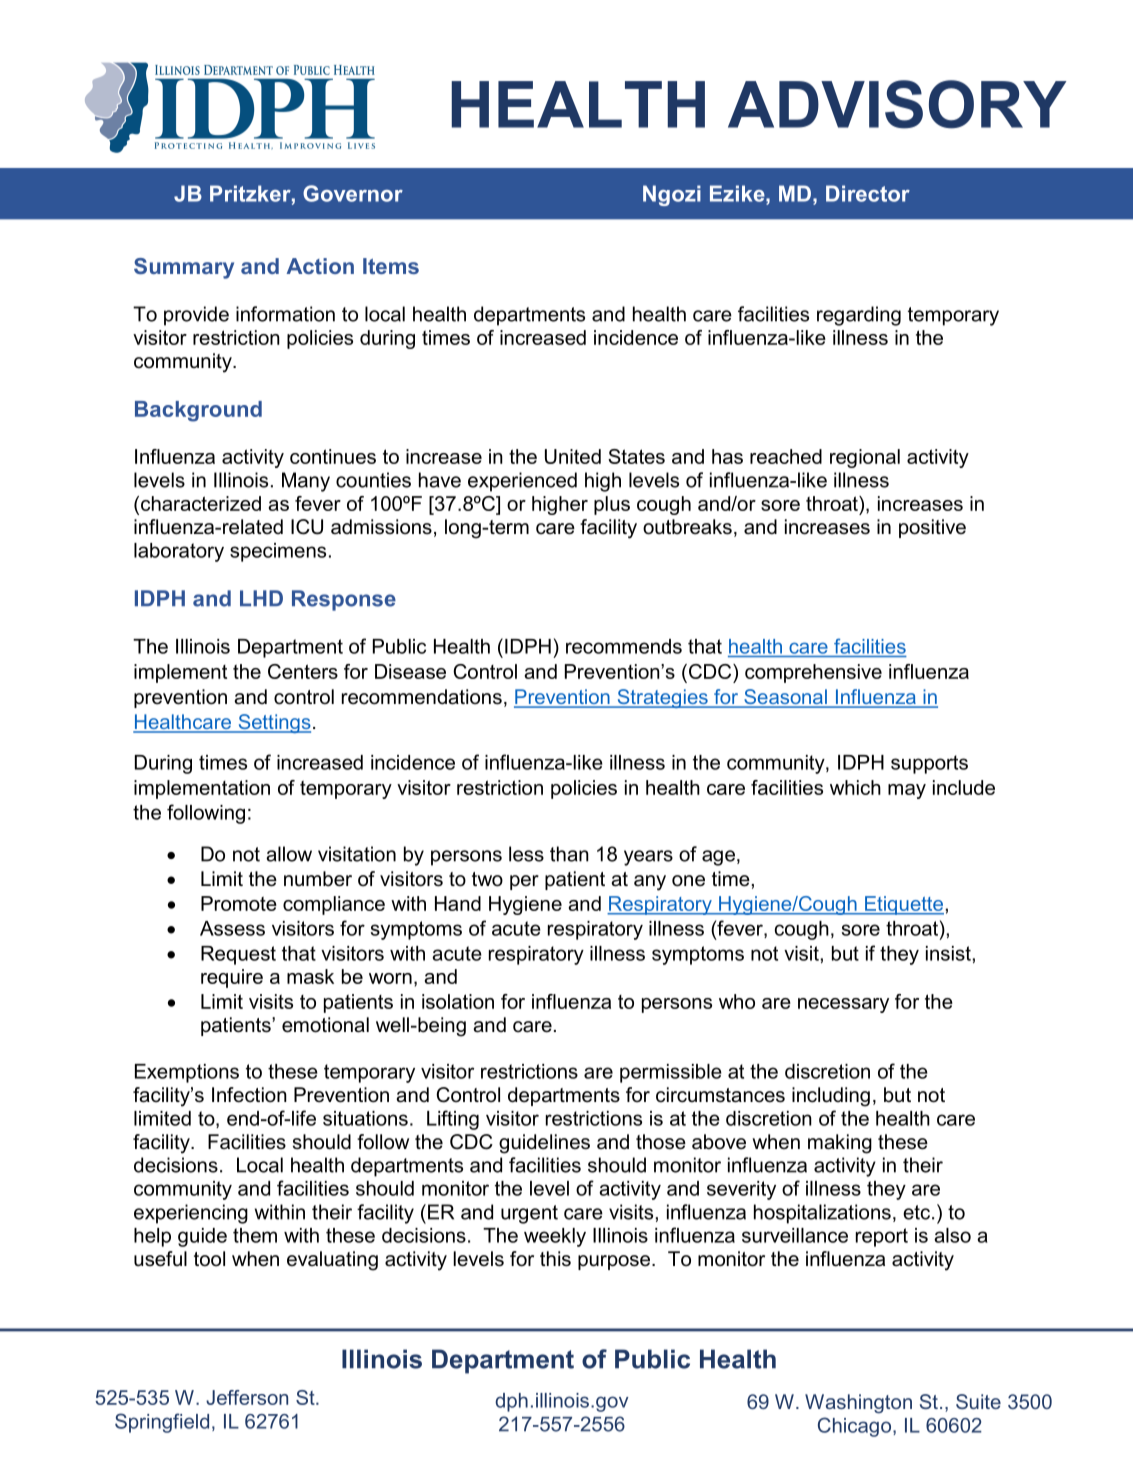  Describe the element at coordinates (843, 1005) in the screenshot. I see `necessary` at that location.
